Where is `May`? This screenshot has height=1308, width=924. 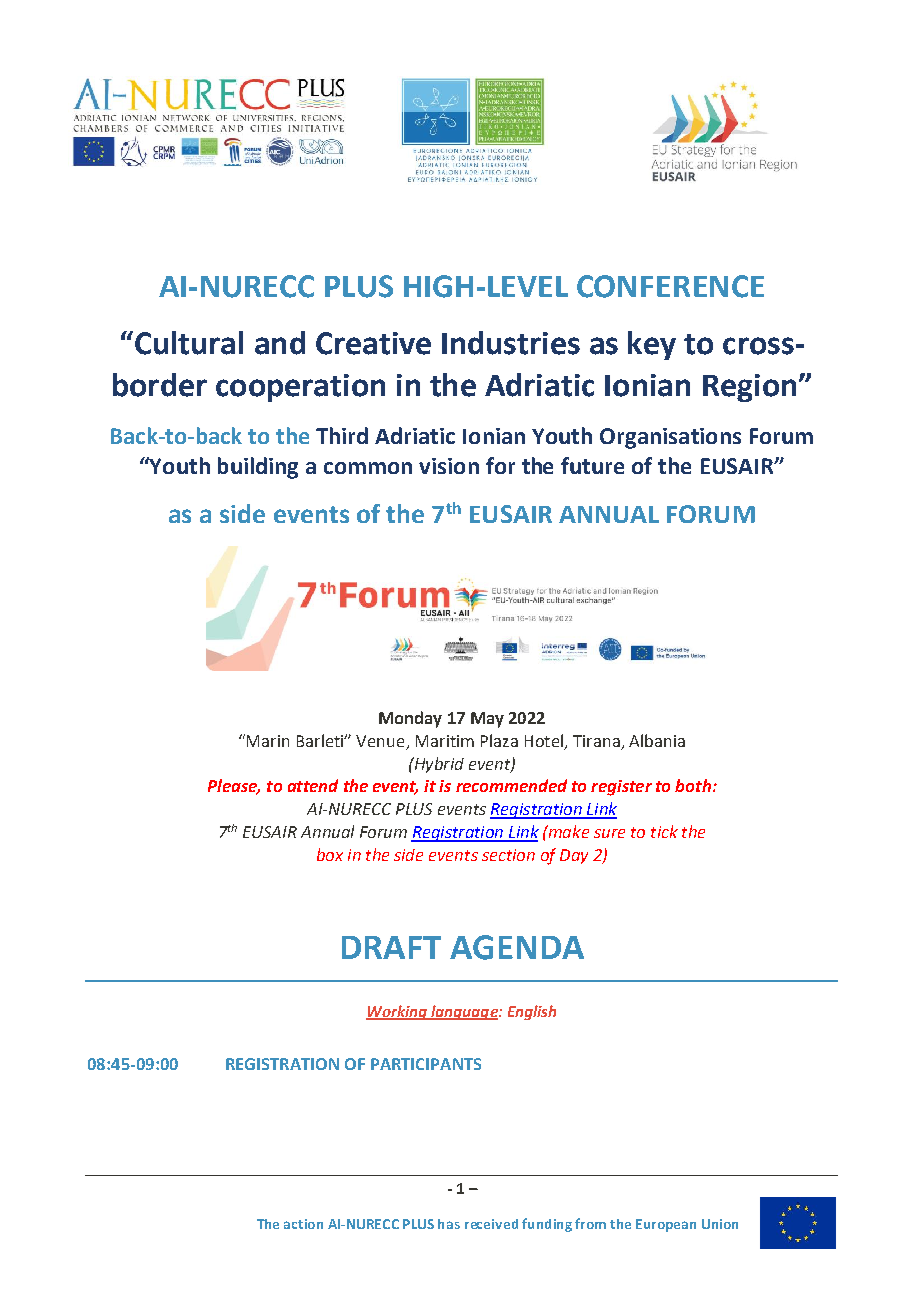 May is located at coordinates (487, 720).
